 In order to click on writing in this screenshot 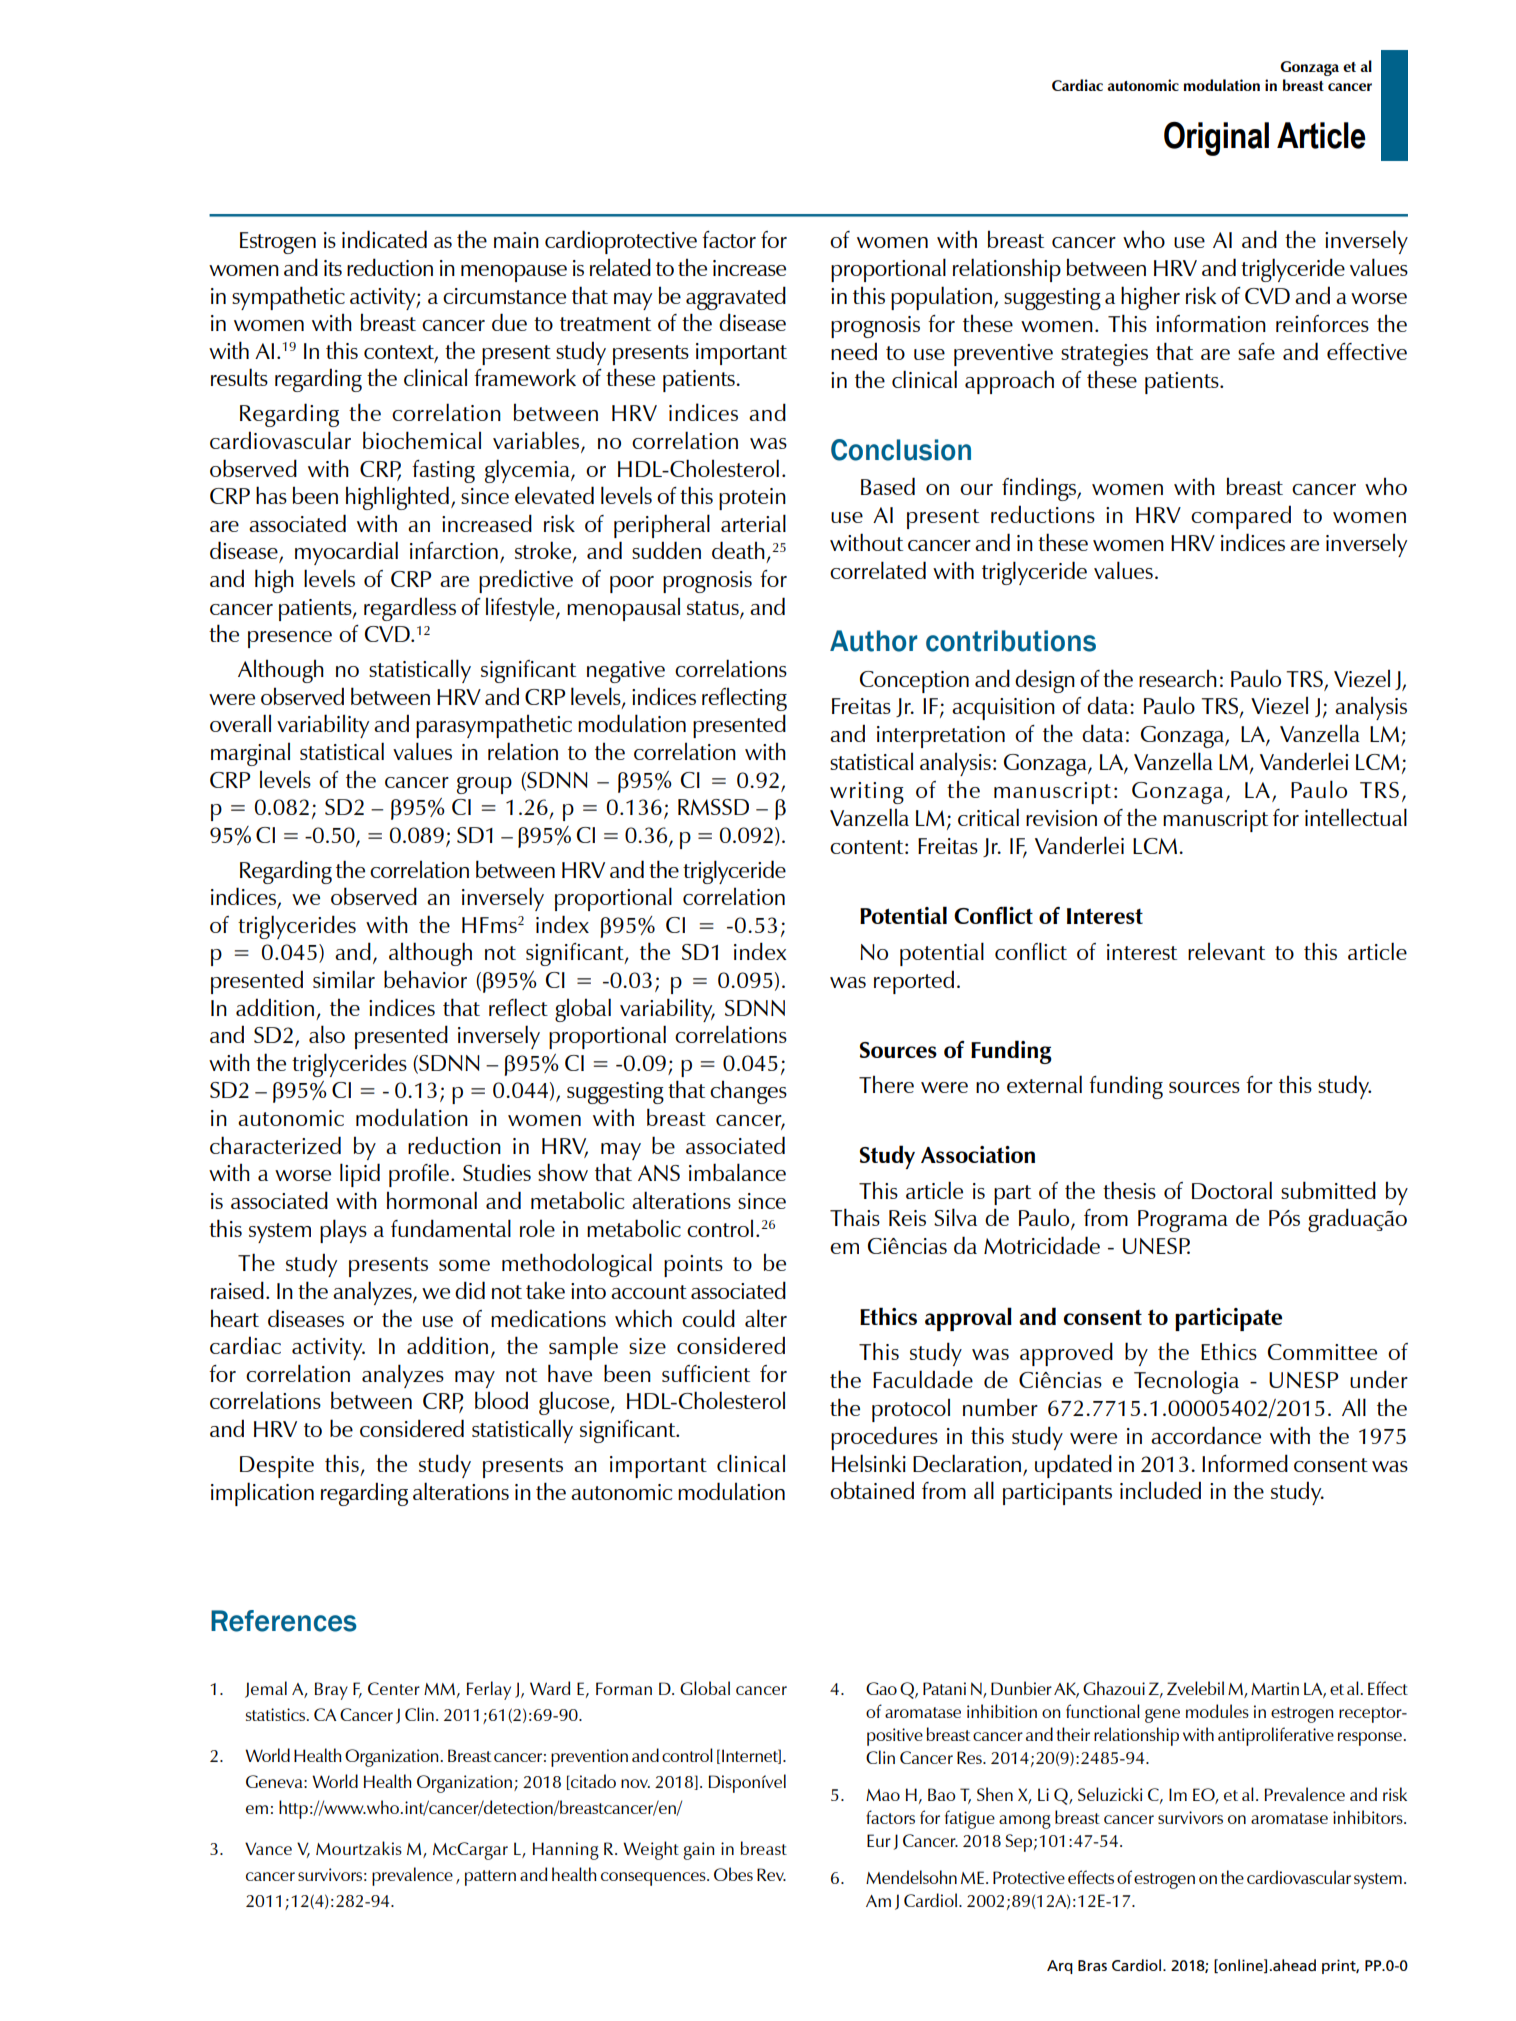, I will do `click(867, 793)`.
